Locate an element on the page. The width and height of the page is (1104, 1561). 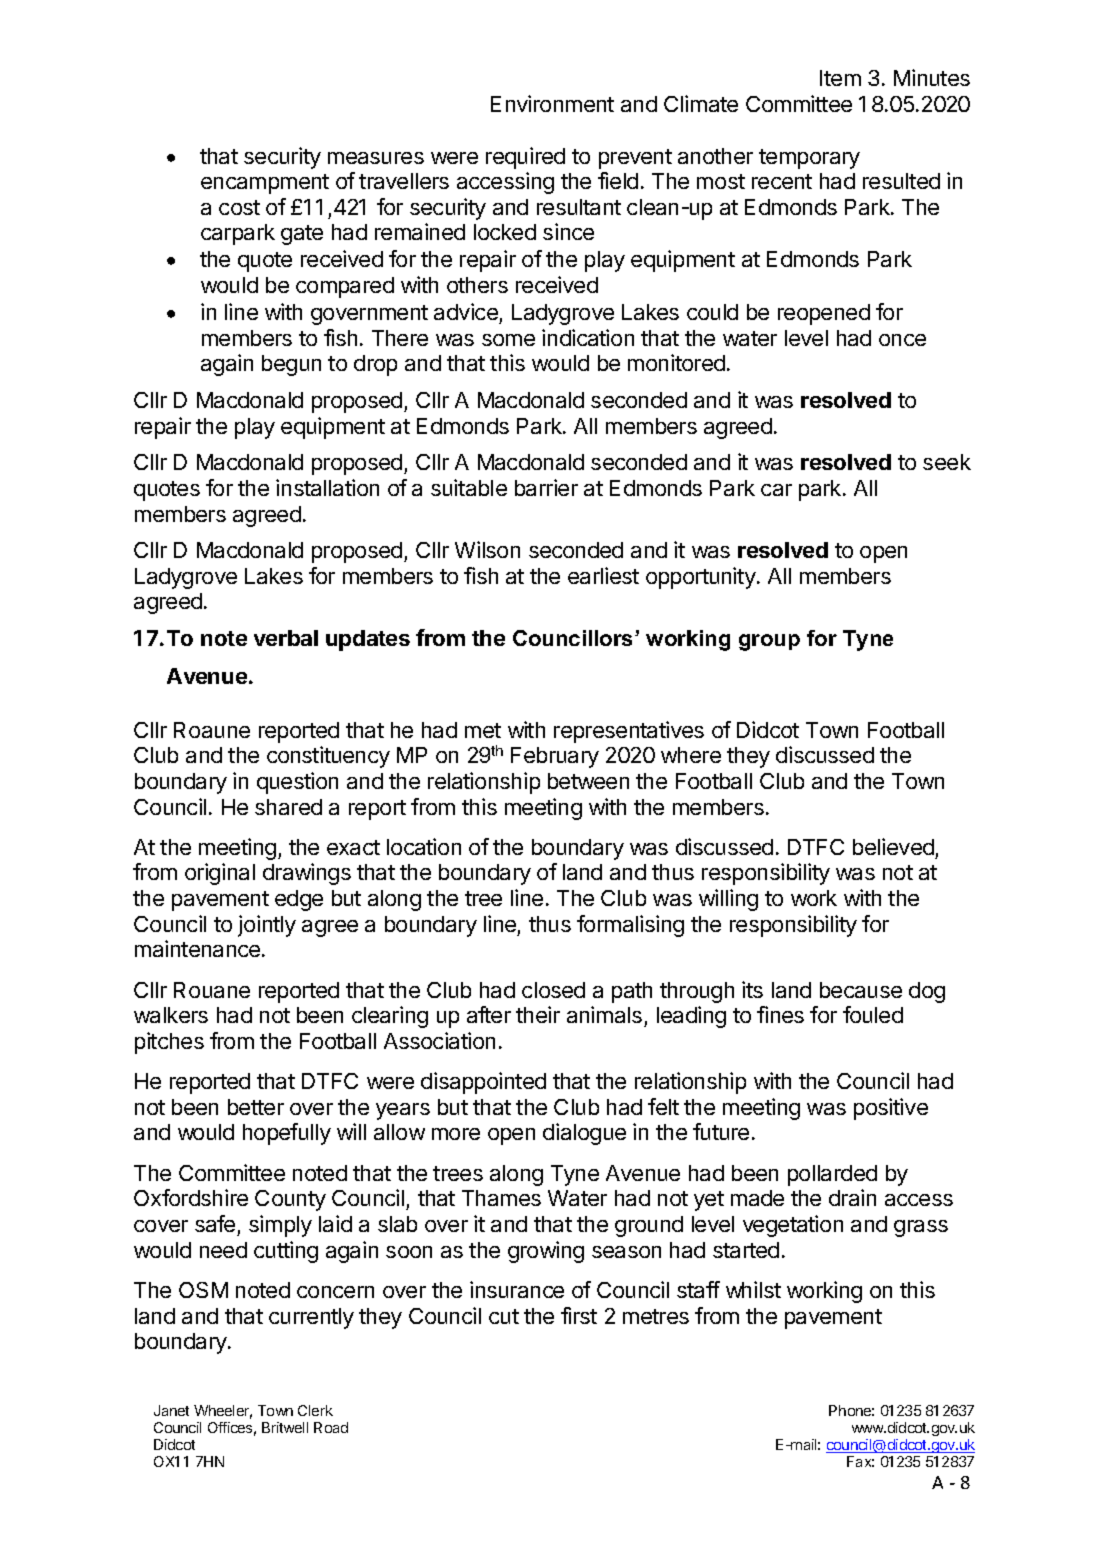
question is located at coordinates (297, 783).
